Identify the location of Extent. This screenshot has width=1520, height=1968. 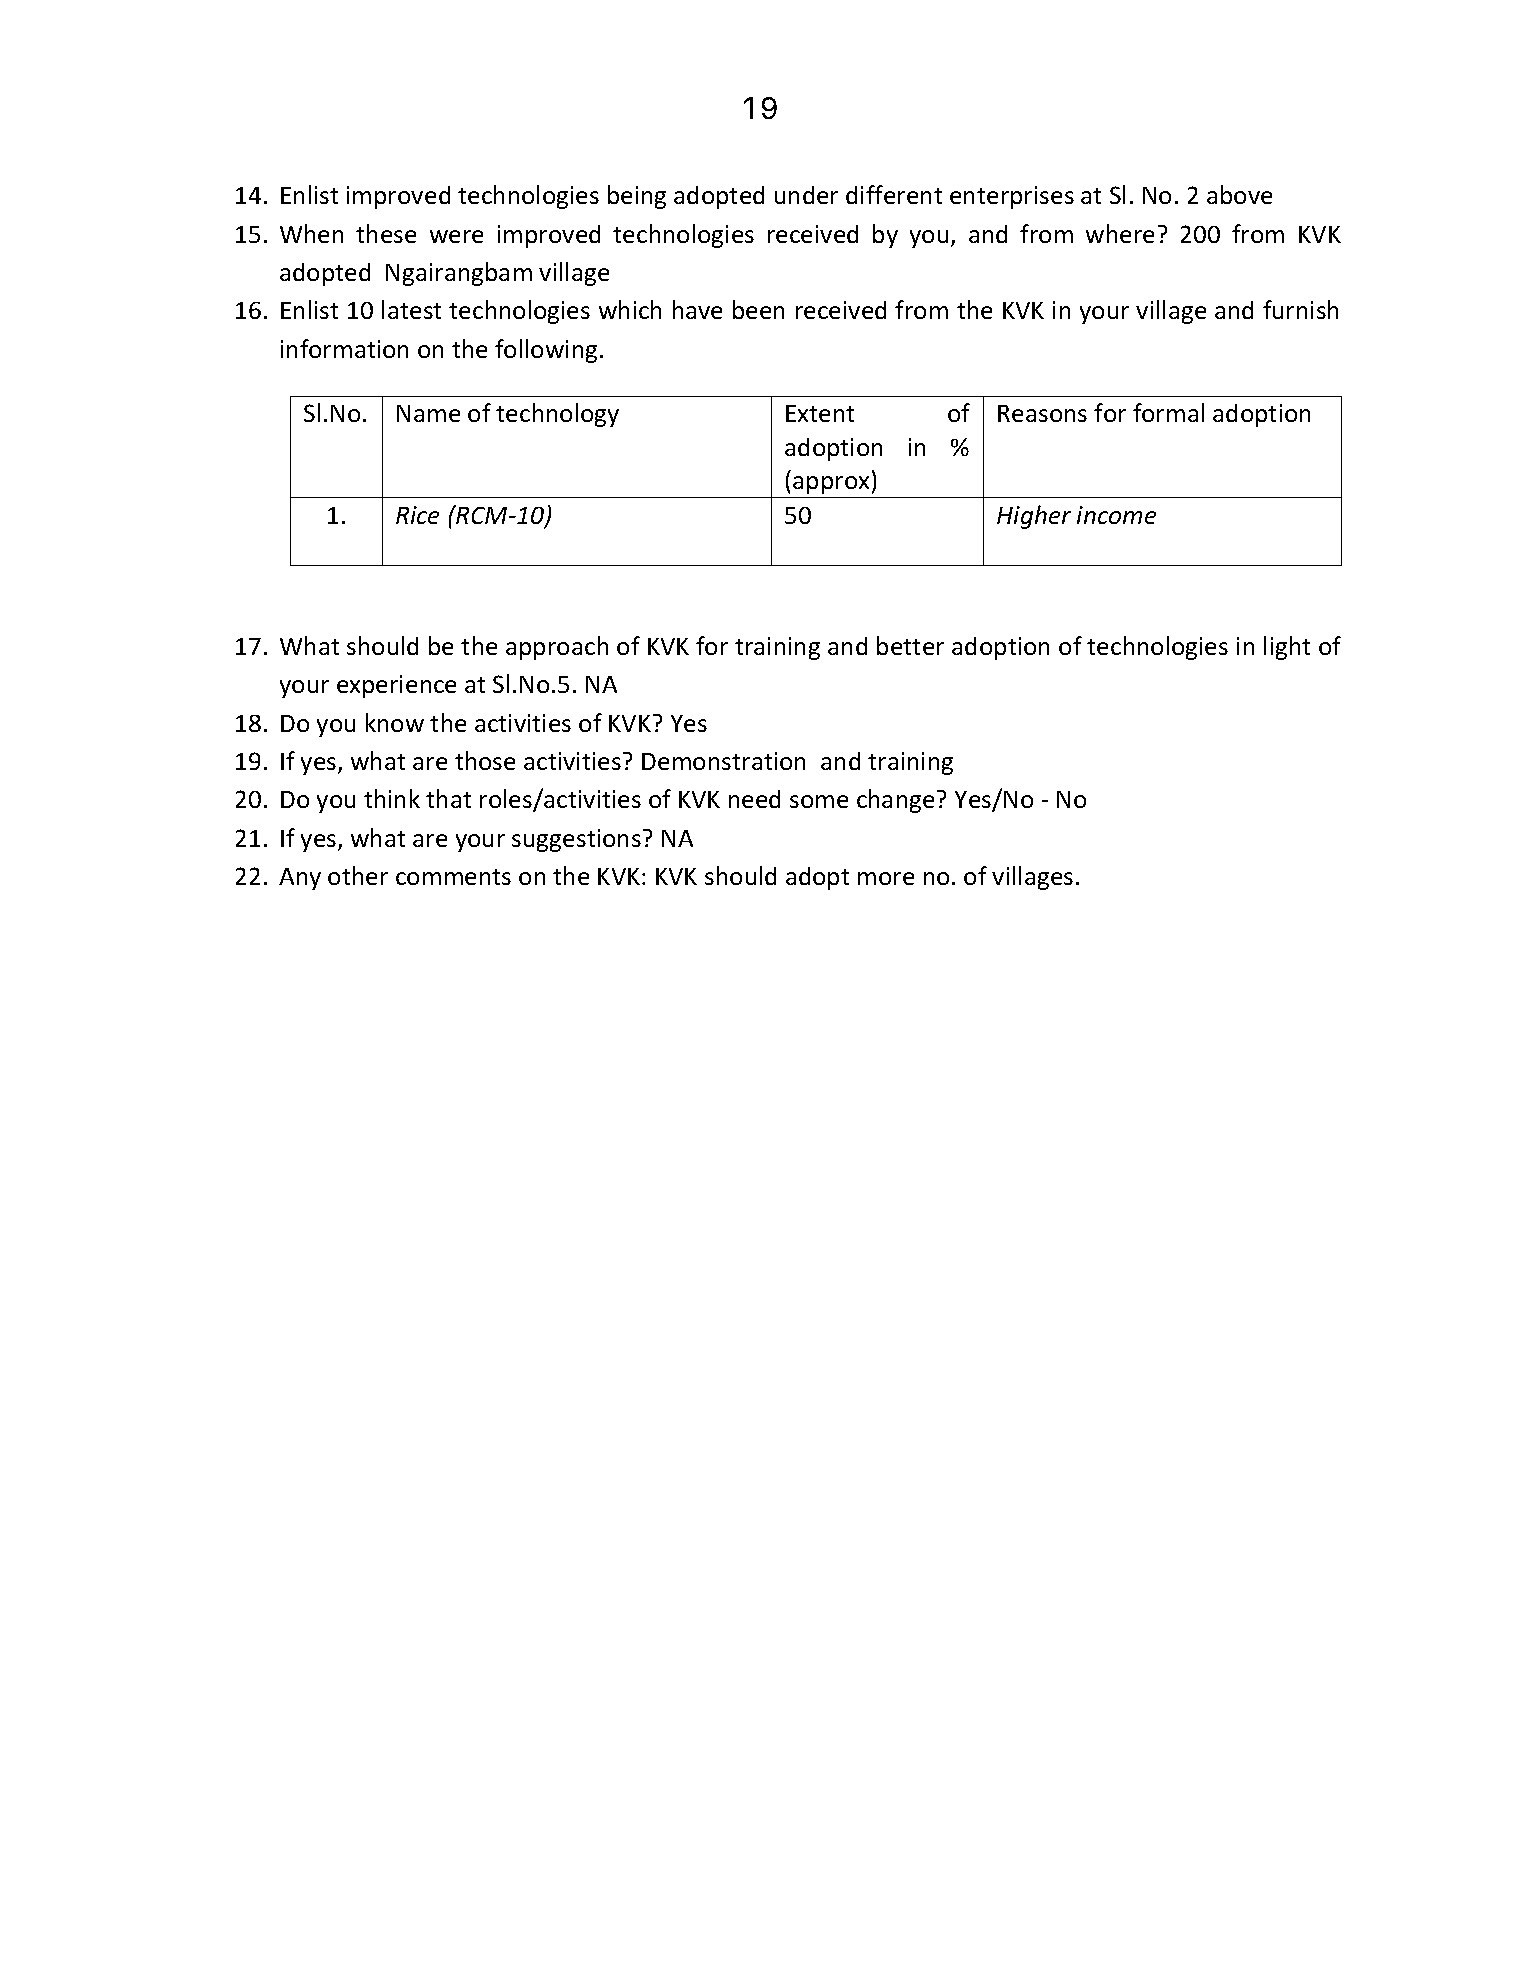
(820, 413).
